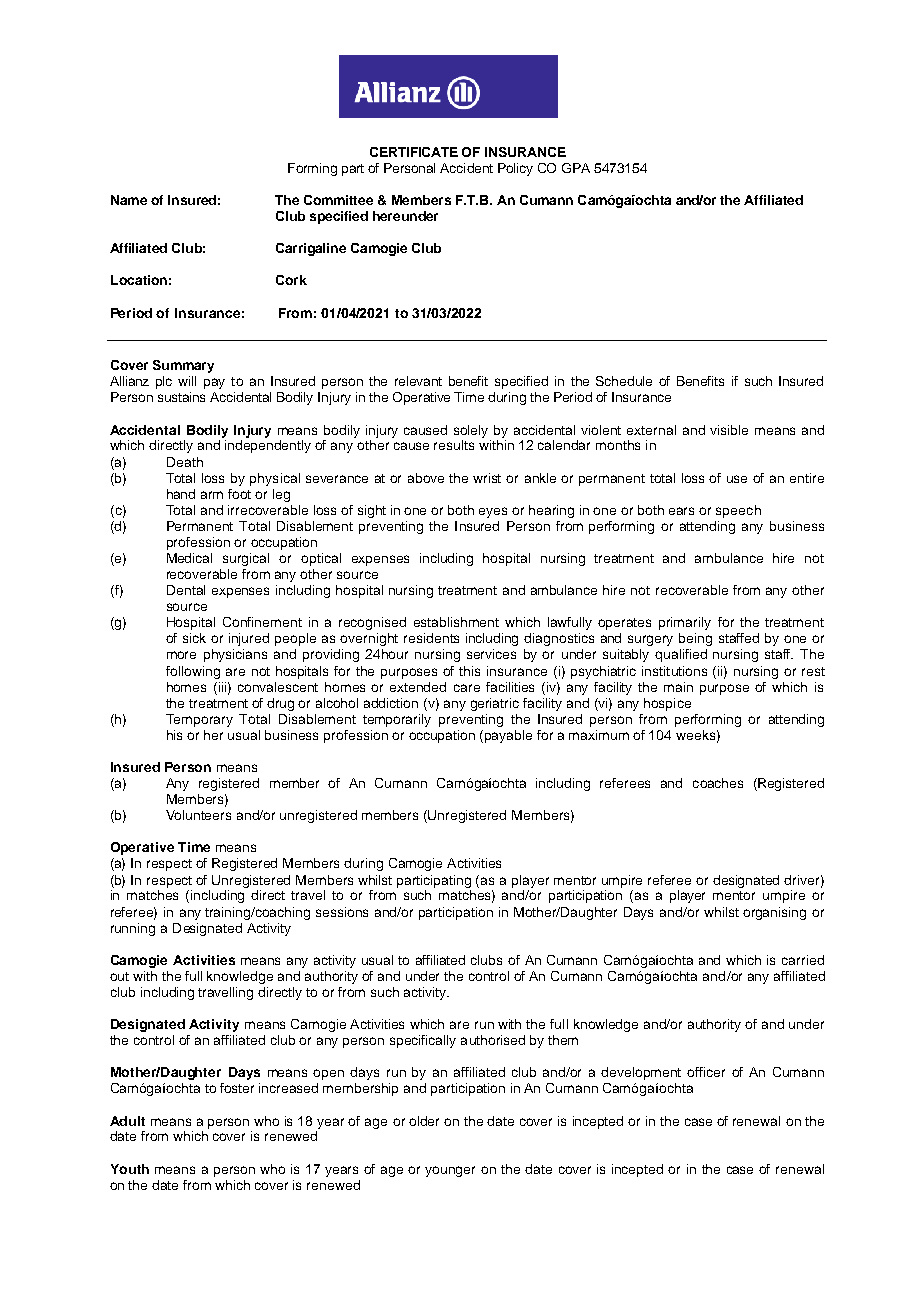 This screenshot has height=1307, width=924. What do you see at coordinates (129, 200) in the screenshot?
I see `Name` at bounding box center [129, 200].
